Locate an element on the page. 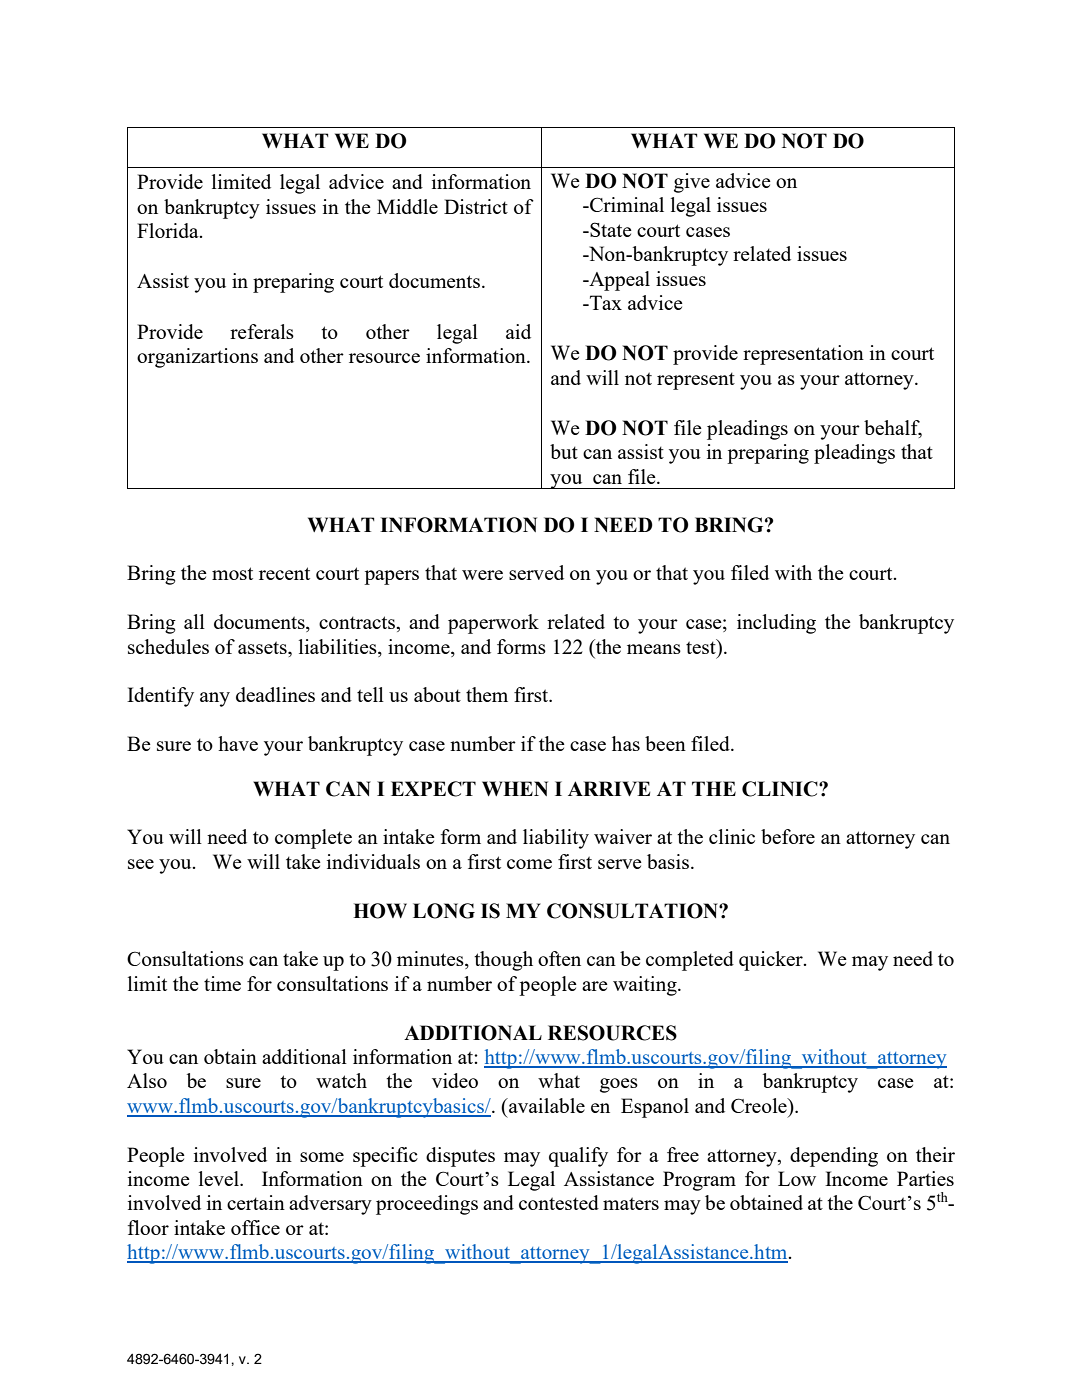 Image resolution: width=1082 pixels, height=1400 pixels. give is located at coordinates (692, 183).
